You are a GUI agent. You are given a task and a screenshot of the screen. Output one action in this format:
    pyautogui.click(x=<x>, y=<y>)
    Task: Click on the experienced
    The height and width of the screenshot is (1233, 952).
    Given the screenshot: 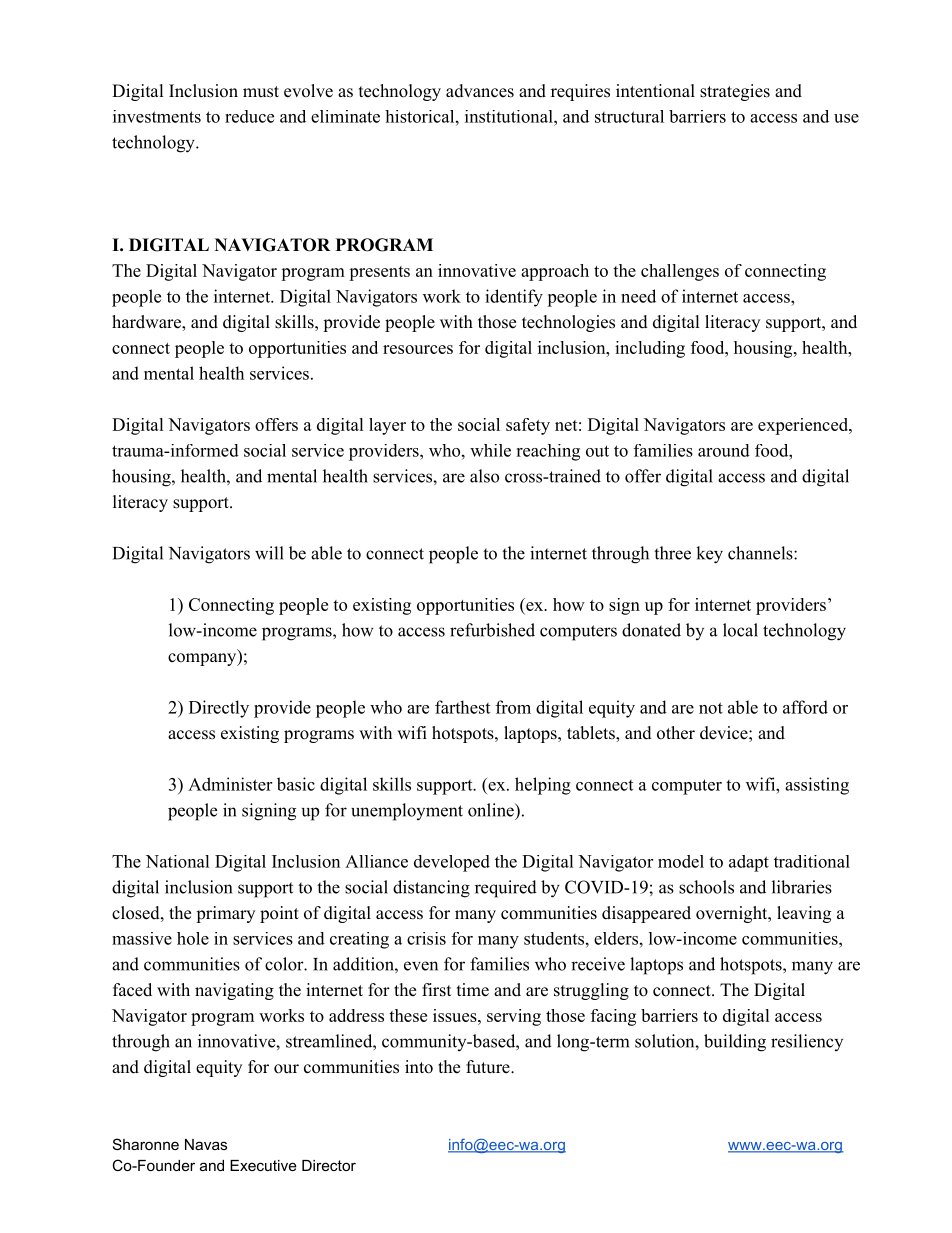 What is the action you would take?
    pyautogui.click(x=804, y=426)
